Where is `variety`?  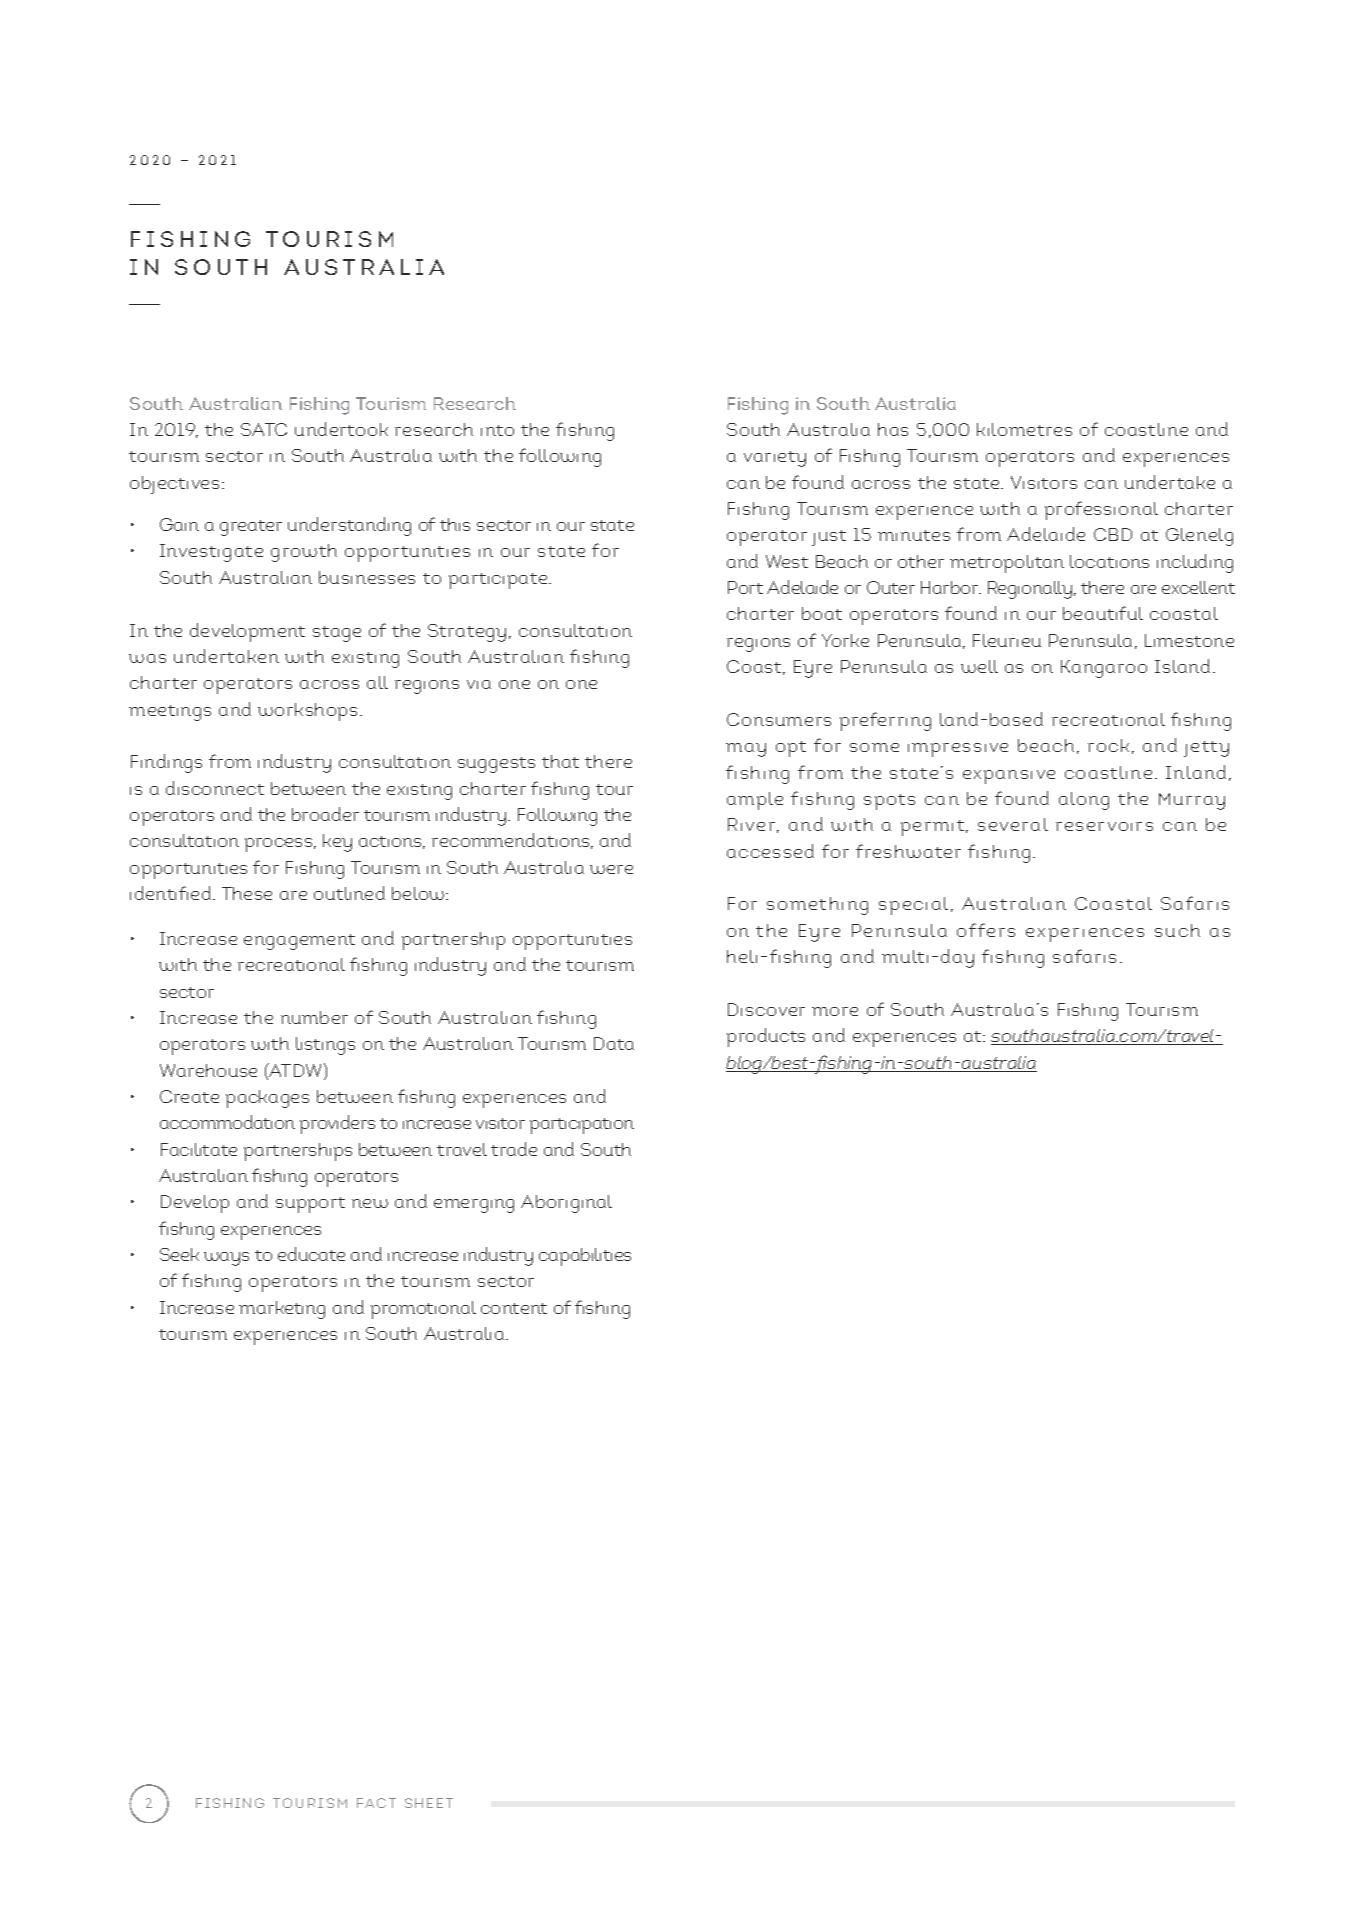
variety is located at coordinates (775, 459).
